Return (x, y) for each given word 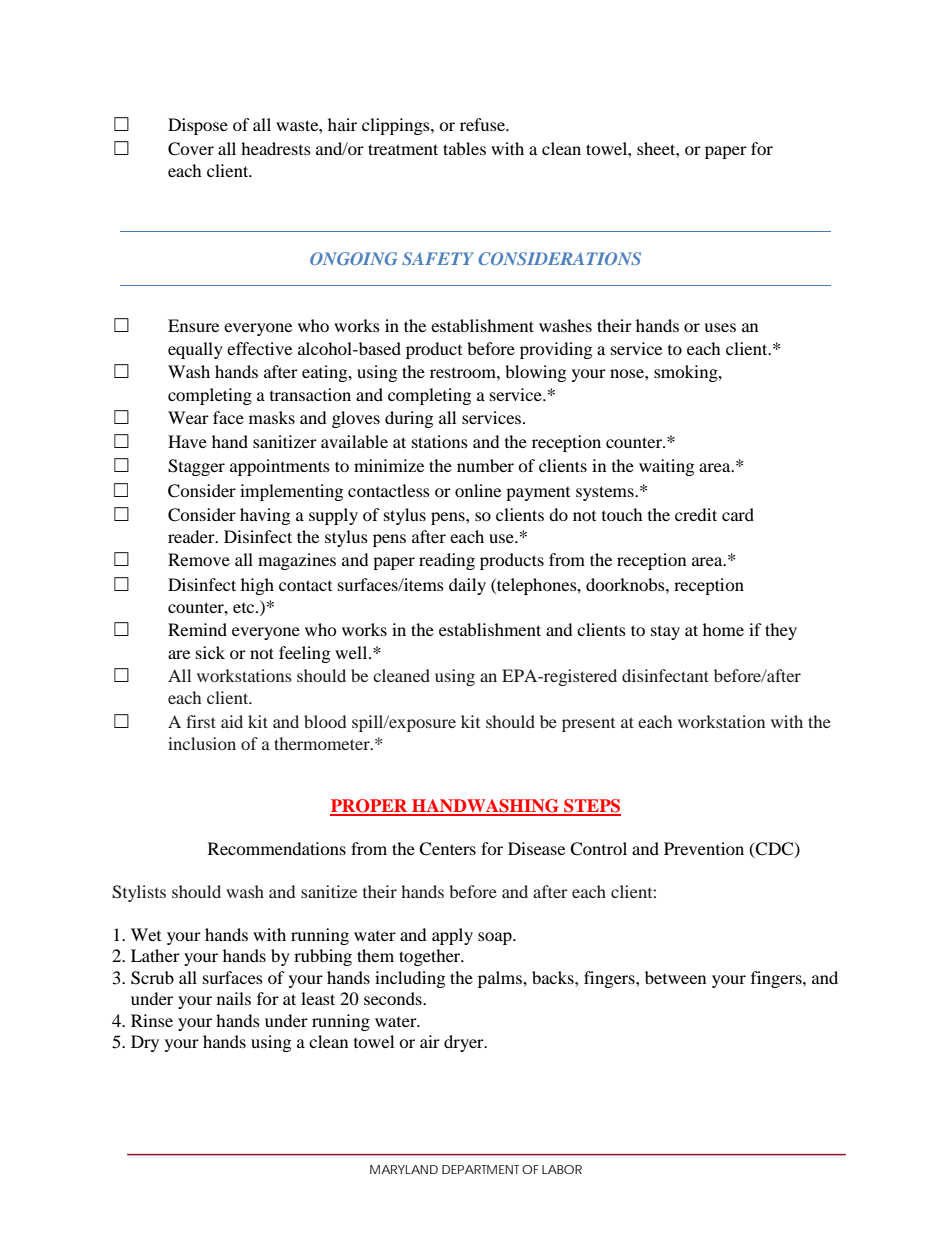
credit (696, 514)
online (478, 490)
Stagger (196, 467)
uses (720, 327)
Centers (447, 849)
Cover (191, 149)
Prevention (704, 848)
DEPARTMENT (480, 1169)
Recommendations (277, 848)
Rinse (152, 1020)
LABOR (562, 1169)
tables (464, 148)
